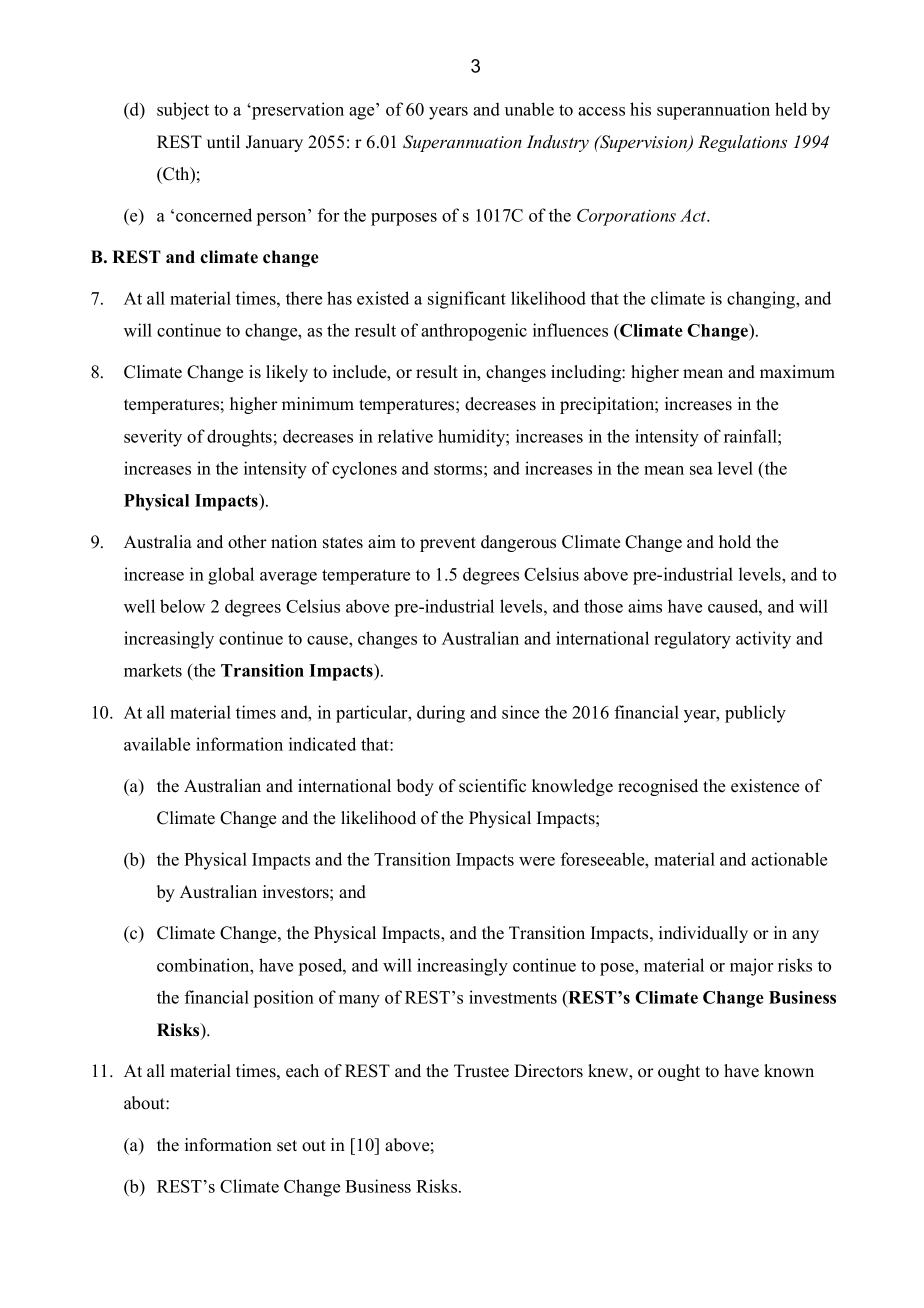 This screenshot has height=1308, width=924. Describe the element at coordinates (287, 1146) in the screenshot. I see `set` at that location.
